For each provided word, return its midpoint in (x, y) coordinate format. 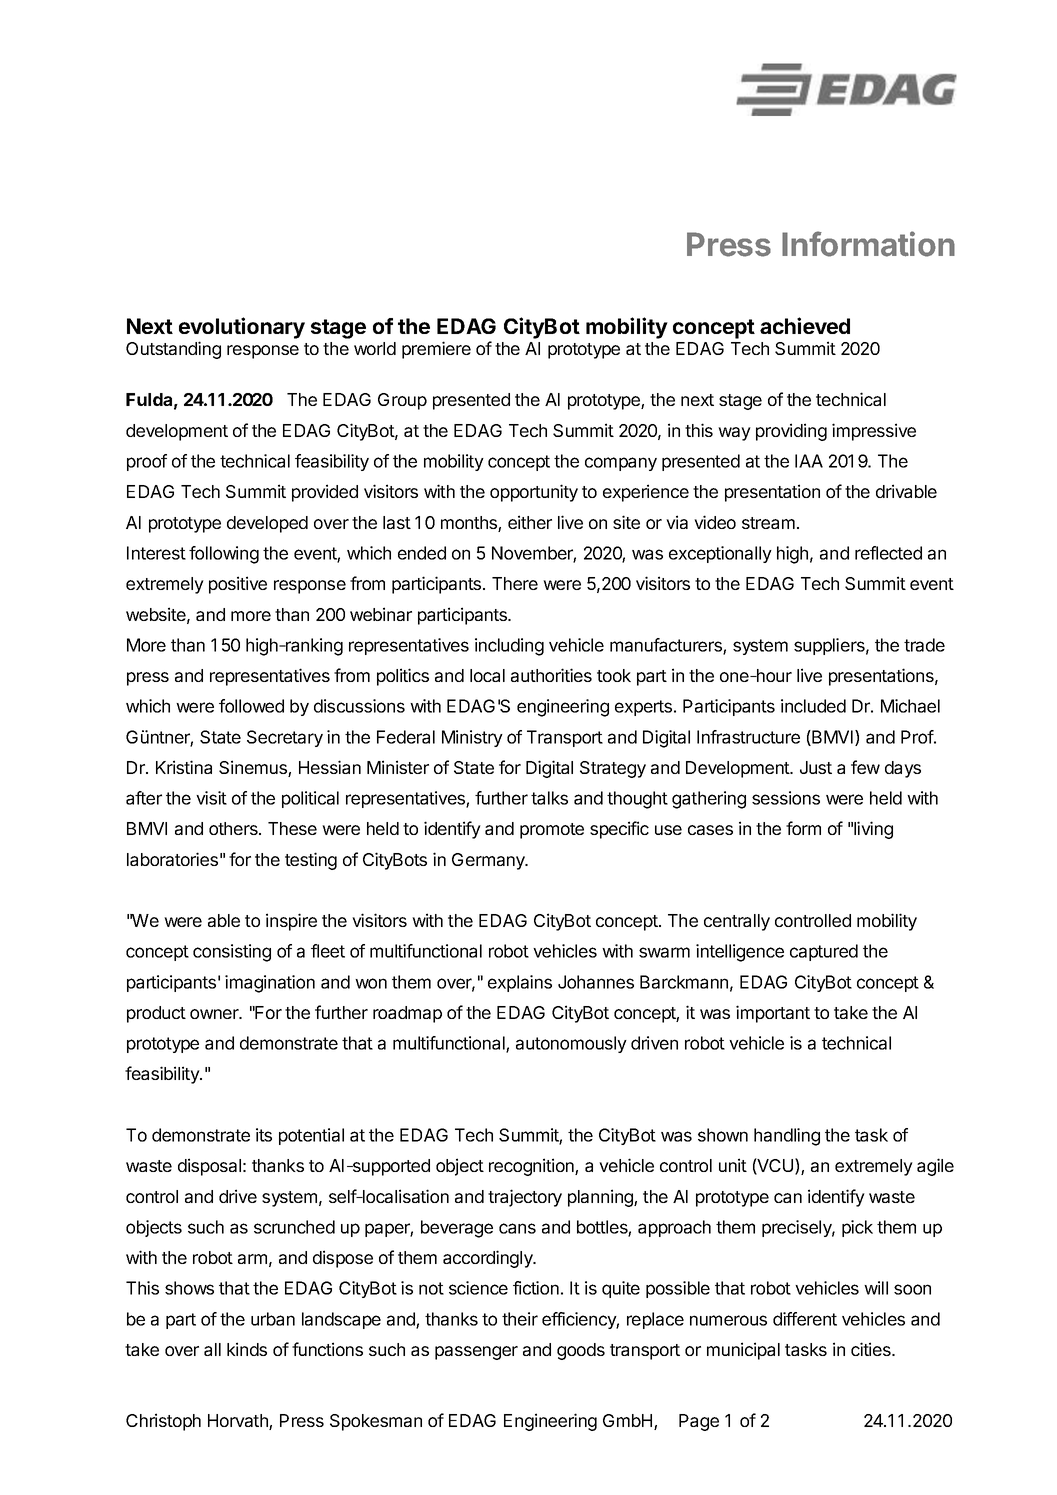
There (515, 583)
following (224, 555)
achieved (805, 325)
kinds (247, 1349)
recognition (532, 1167)
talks (549, 798)
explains (520, 983)
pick (857, 1228)
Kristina (184, 767)
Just (816, 767)
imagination (270, 984)
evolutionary (242, 328)
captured (824, 952)
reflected (888, 553)
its (264, 1135)
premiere (436, 350)
